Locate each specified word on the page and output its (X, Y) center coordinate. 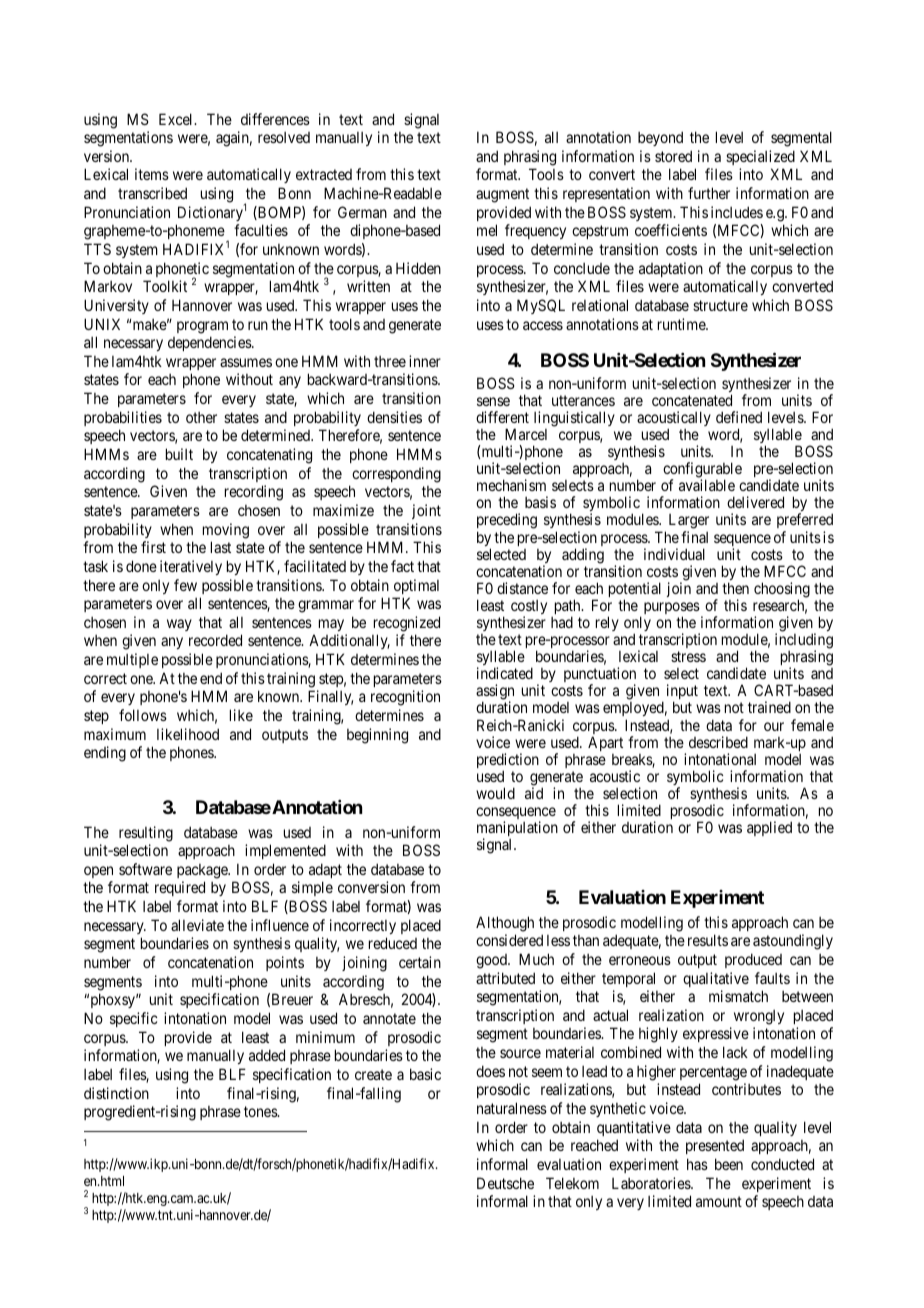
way (179, 625)
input (682, 693)
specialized (760, 157)
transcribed (152, 193)
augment (502, 195)
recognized (407, 624)
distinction (116, 1093)
